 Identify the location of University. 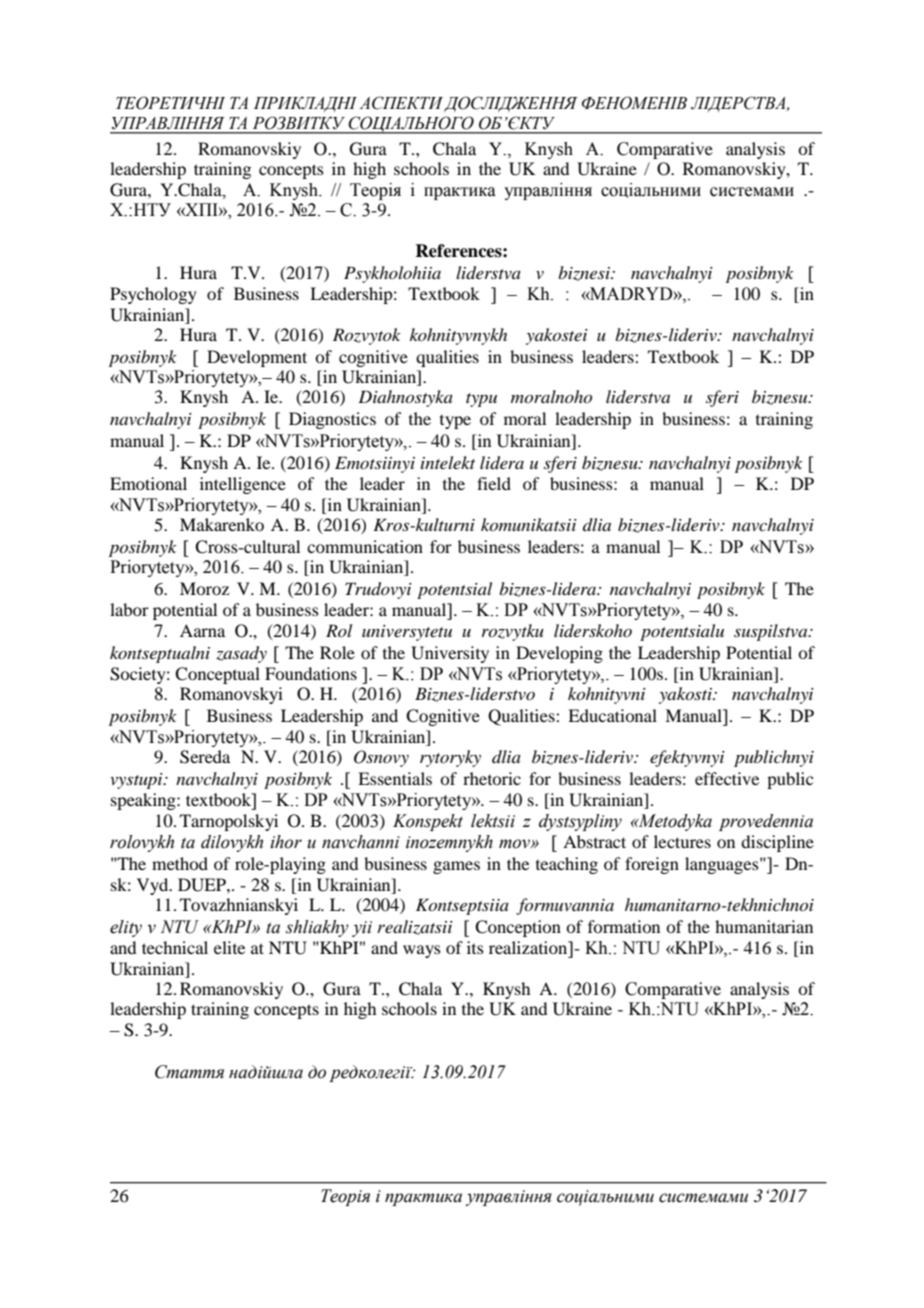
(450, 654).
